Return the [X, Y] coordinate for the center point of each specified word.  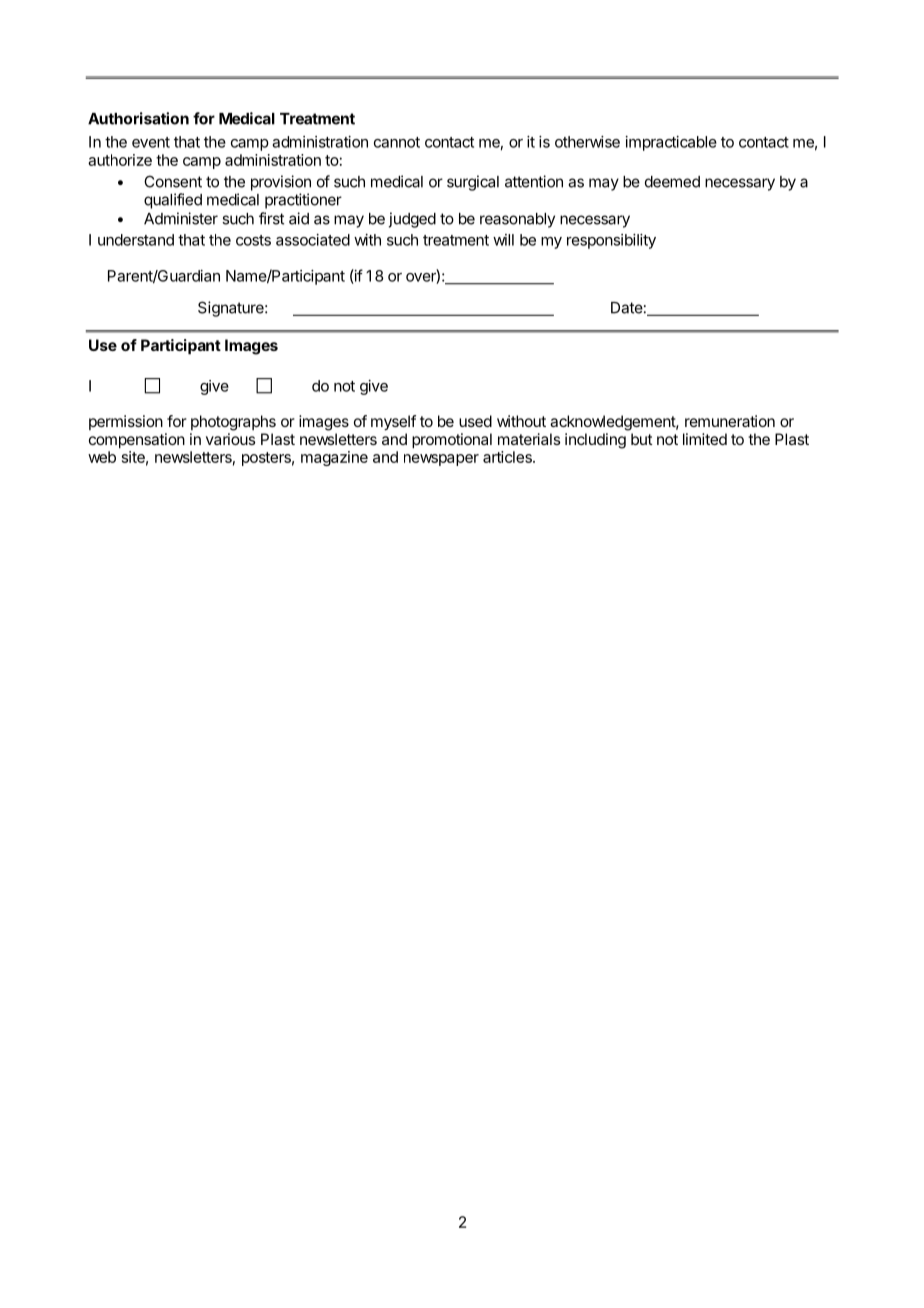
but [642, 439]
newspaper [441, 460]
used [475, 421]
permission [126, 422]
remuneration [730, 421]
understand [136, 240]
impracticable [671, 143]
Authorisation [138, 118]
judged [412, 220]
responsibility [611, 241]
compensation [137, 441]
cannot [397, 142]
